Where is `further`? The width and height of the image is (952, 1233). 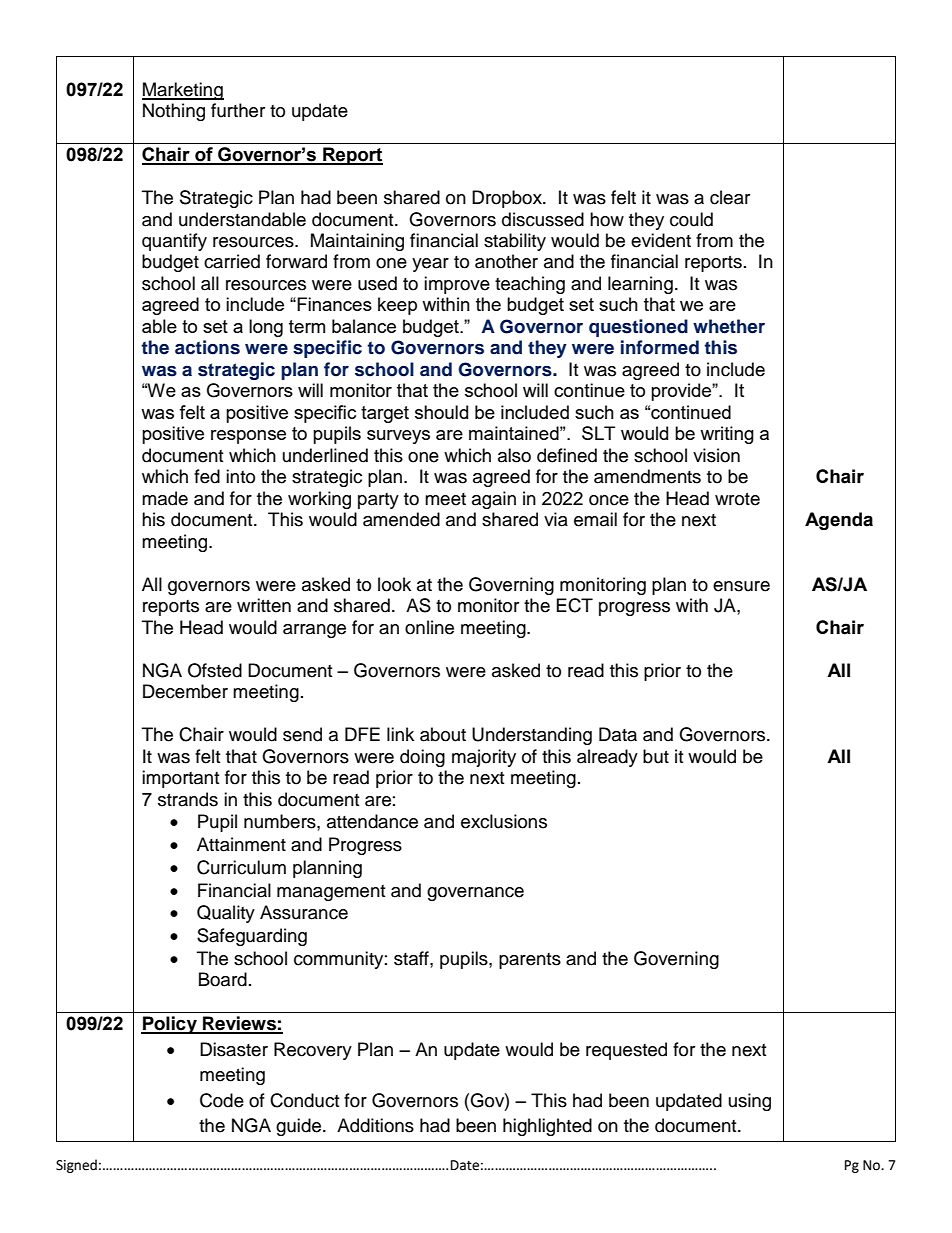
further is located at coordinates (238, 110).
